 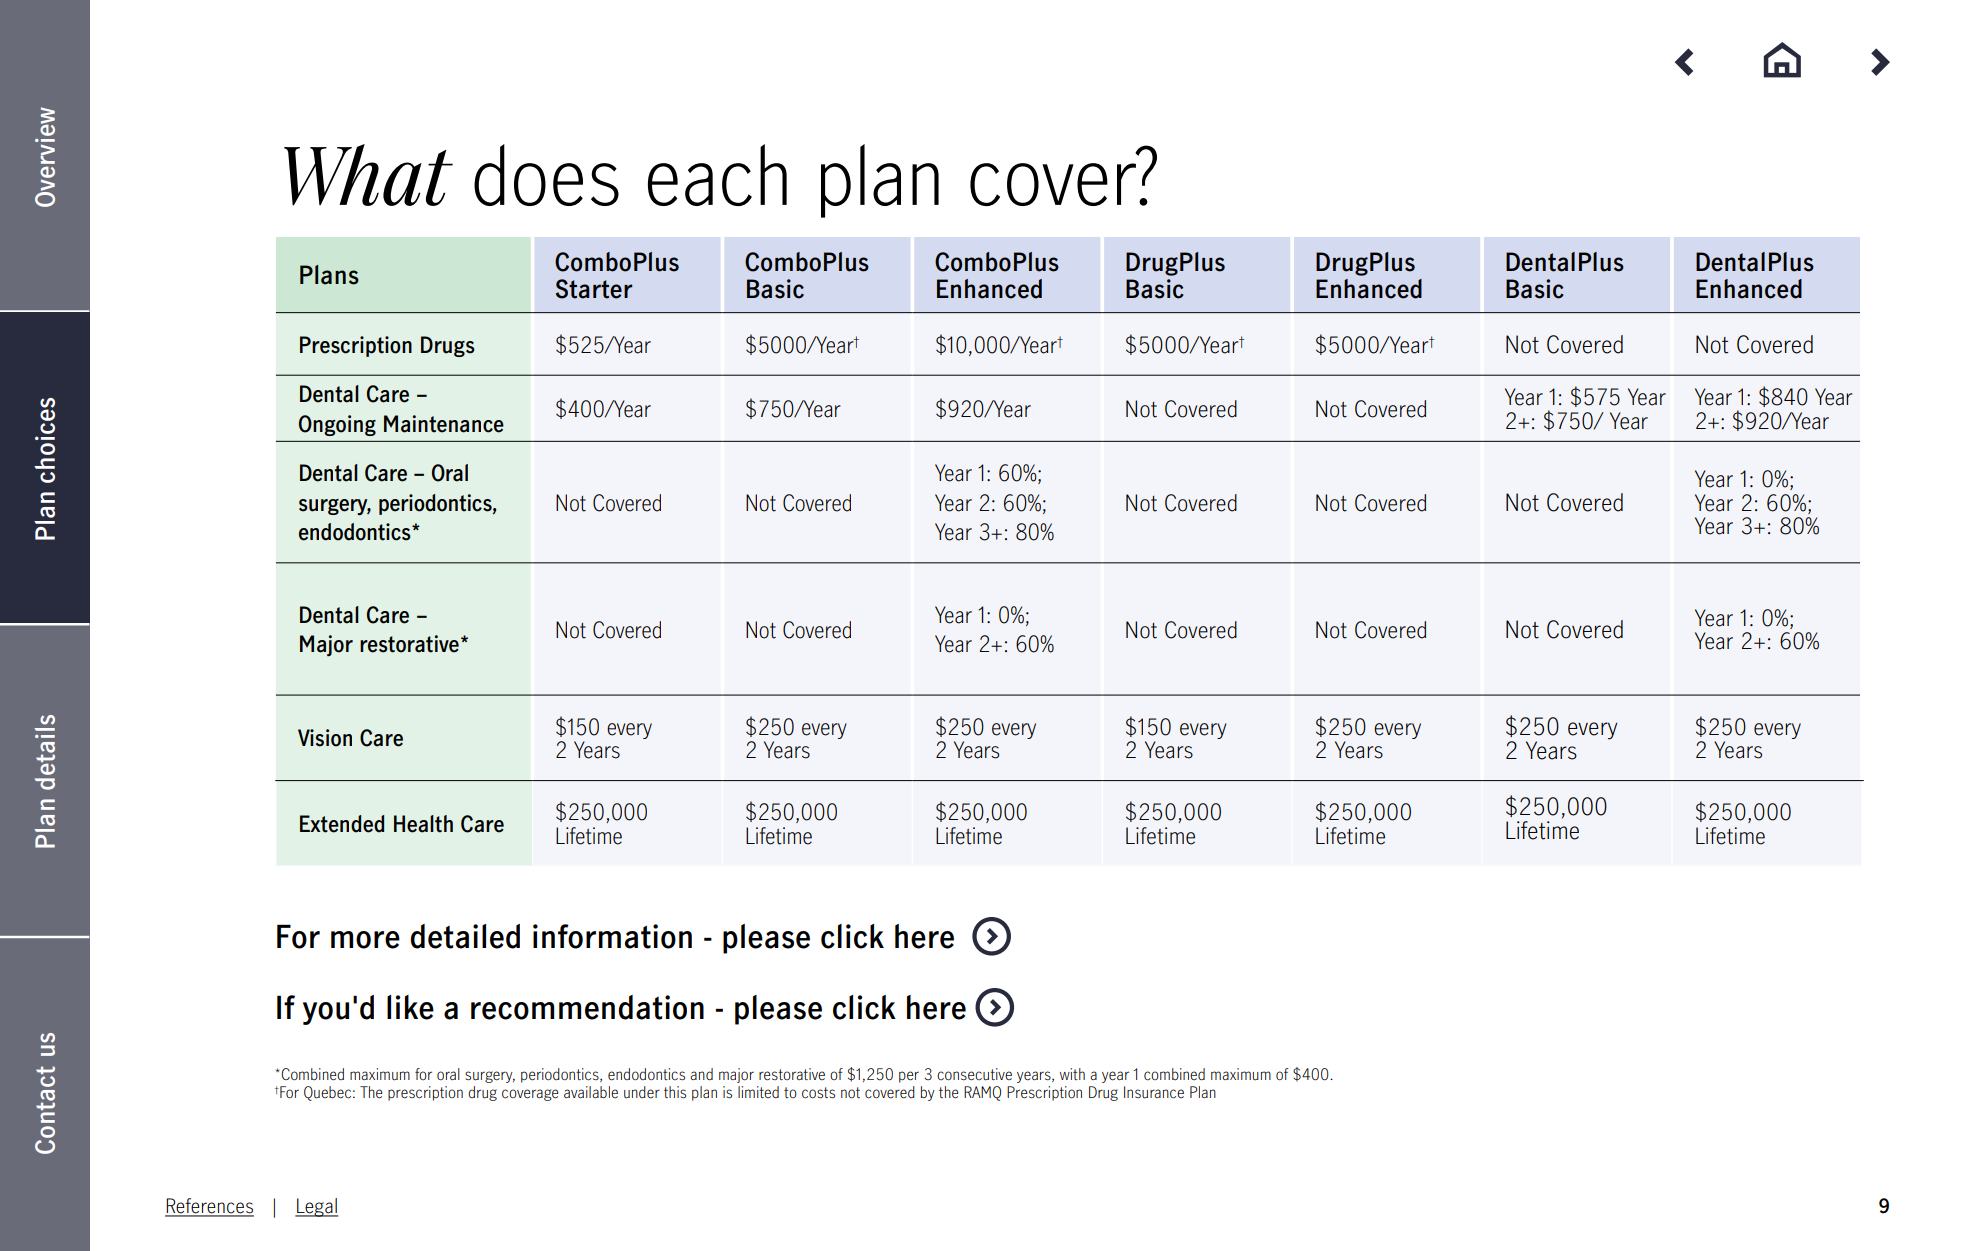 What do you see at coordinates (317, 1207) in the image?
I see `Legal` at bounding box center [317, 1207].
